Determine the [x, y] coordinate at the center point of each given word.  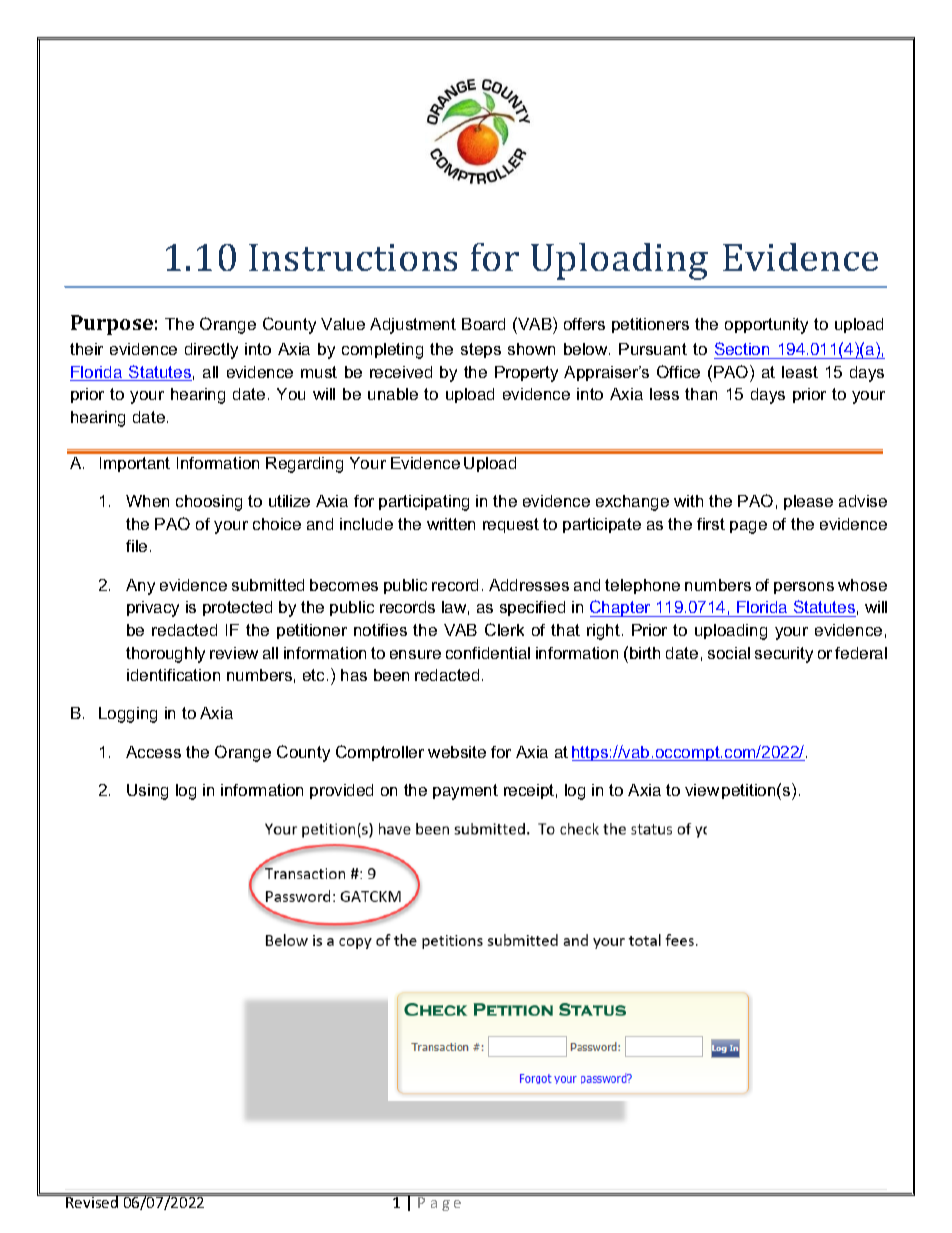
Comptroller [380, 753]
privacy [153, 609]
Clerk [504, 629]
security [784, 655]
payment [465, 792]
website [457, 752]
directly [211, 351]
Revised [92, 1201]
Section [742, 348]
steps [481, 350]
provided [341, 791]
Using [147, 792]
